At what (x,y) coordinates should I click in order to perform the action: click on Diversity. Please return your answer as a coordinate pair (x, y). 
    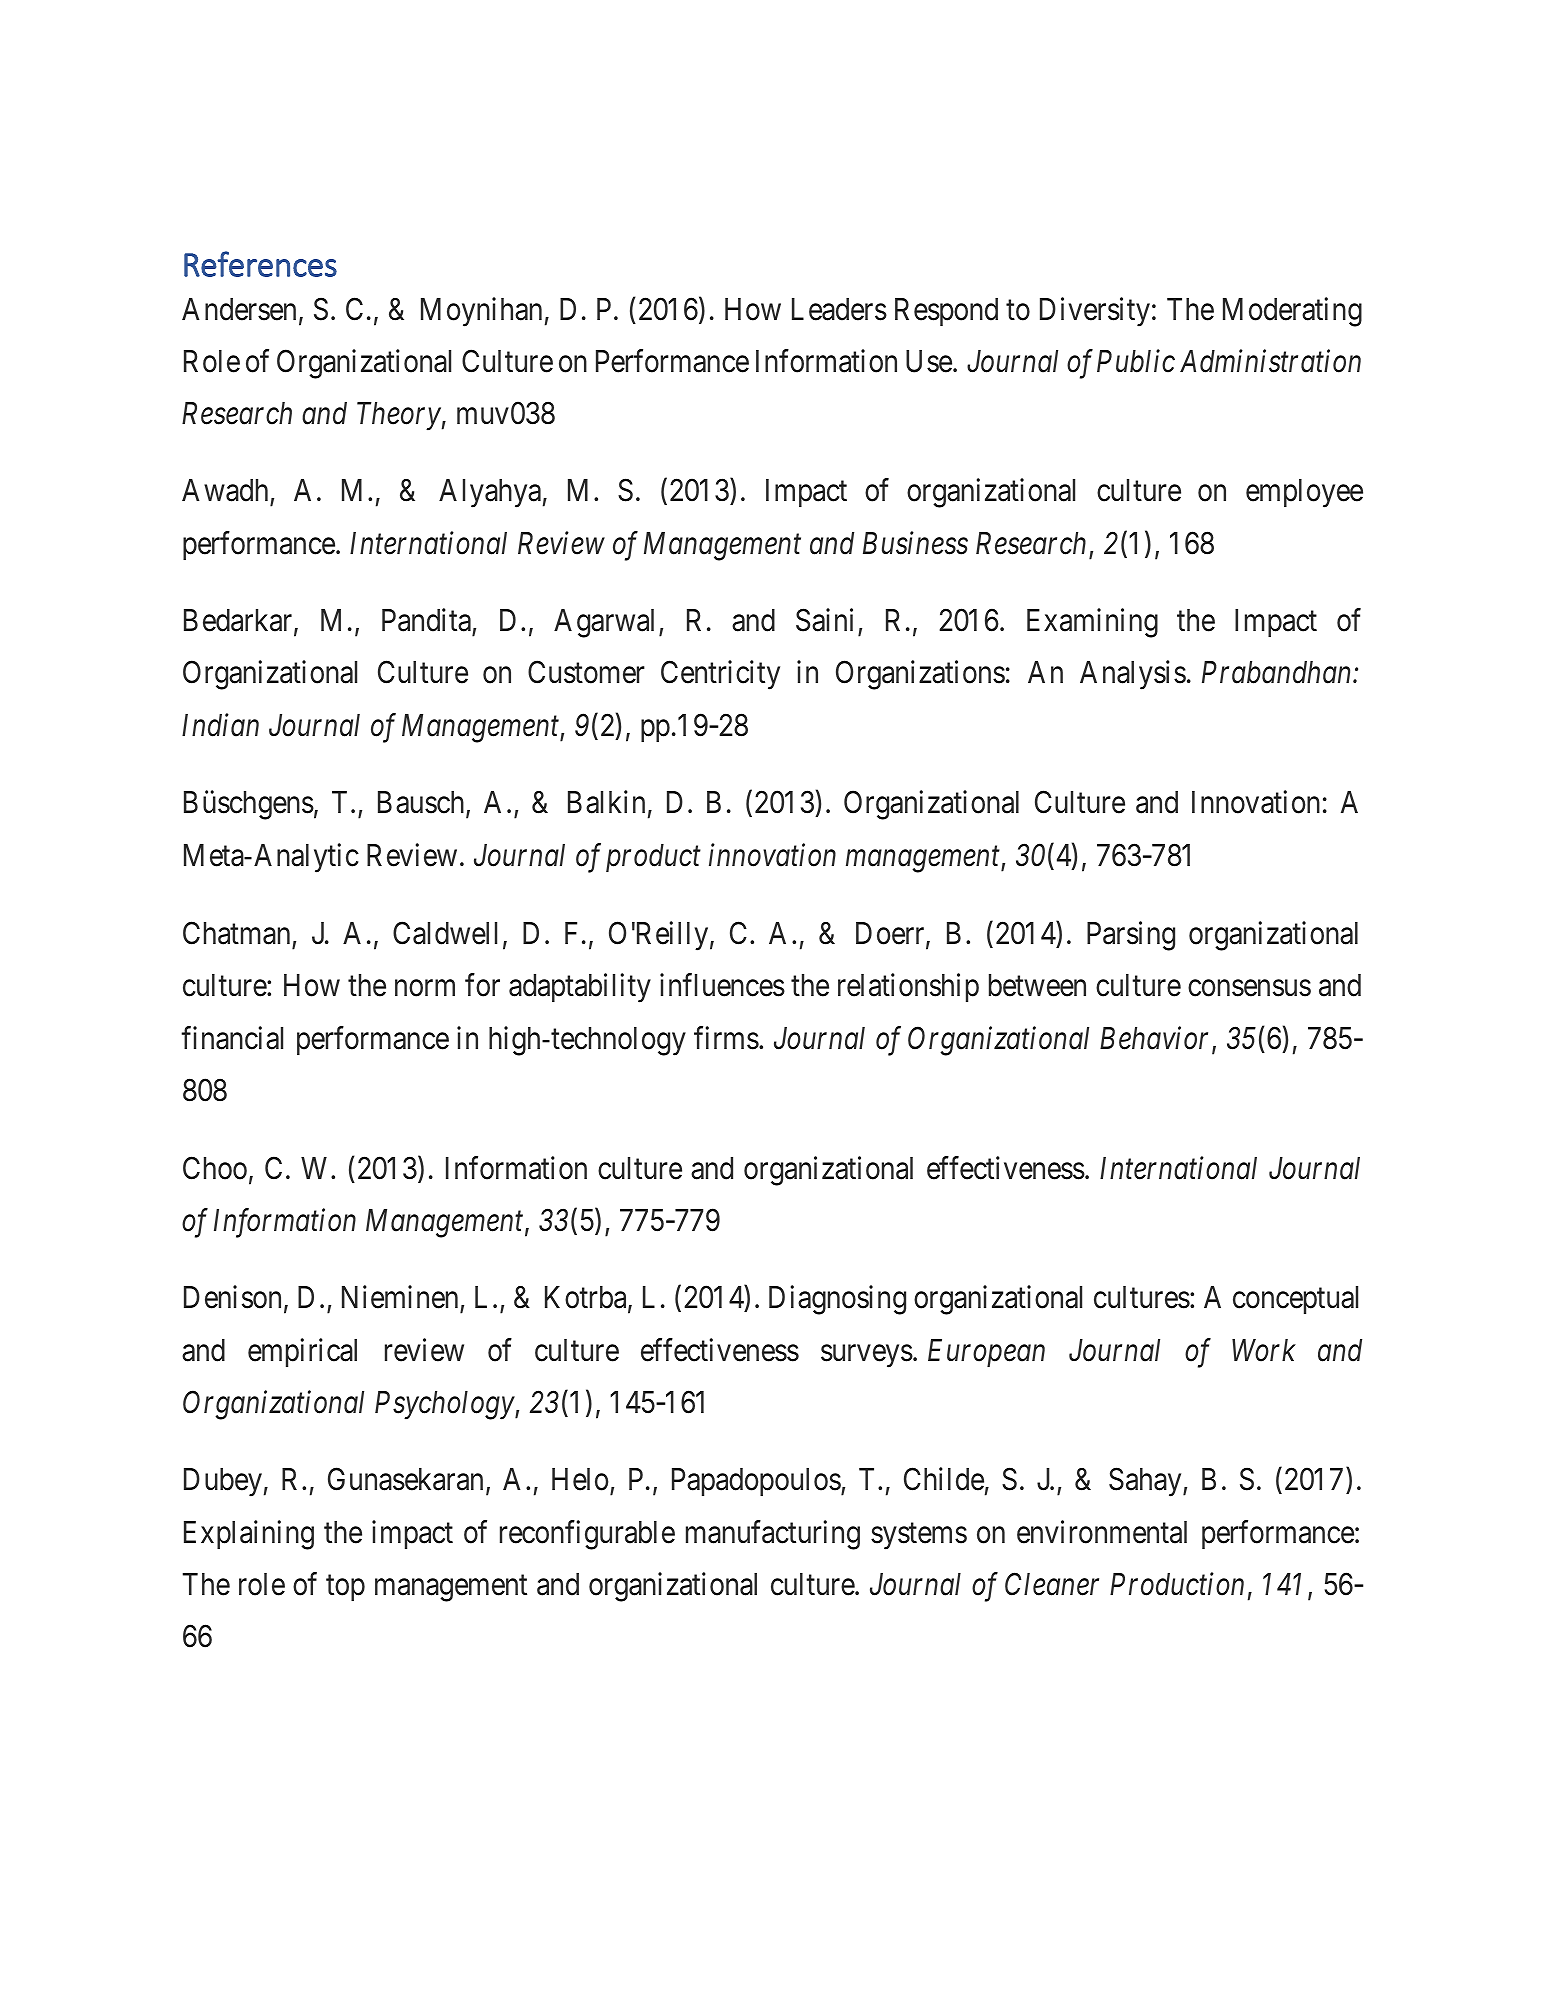
    Looking at the image, I should click on (1095, 312).
